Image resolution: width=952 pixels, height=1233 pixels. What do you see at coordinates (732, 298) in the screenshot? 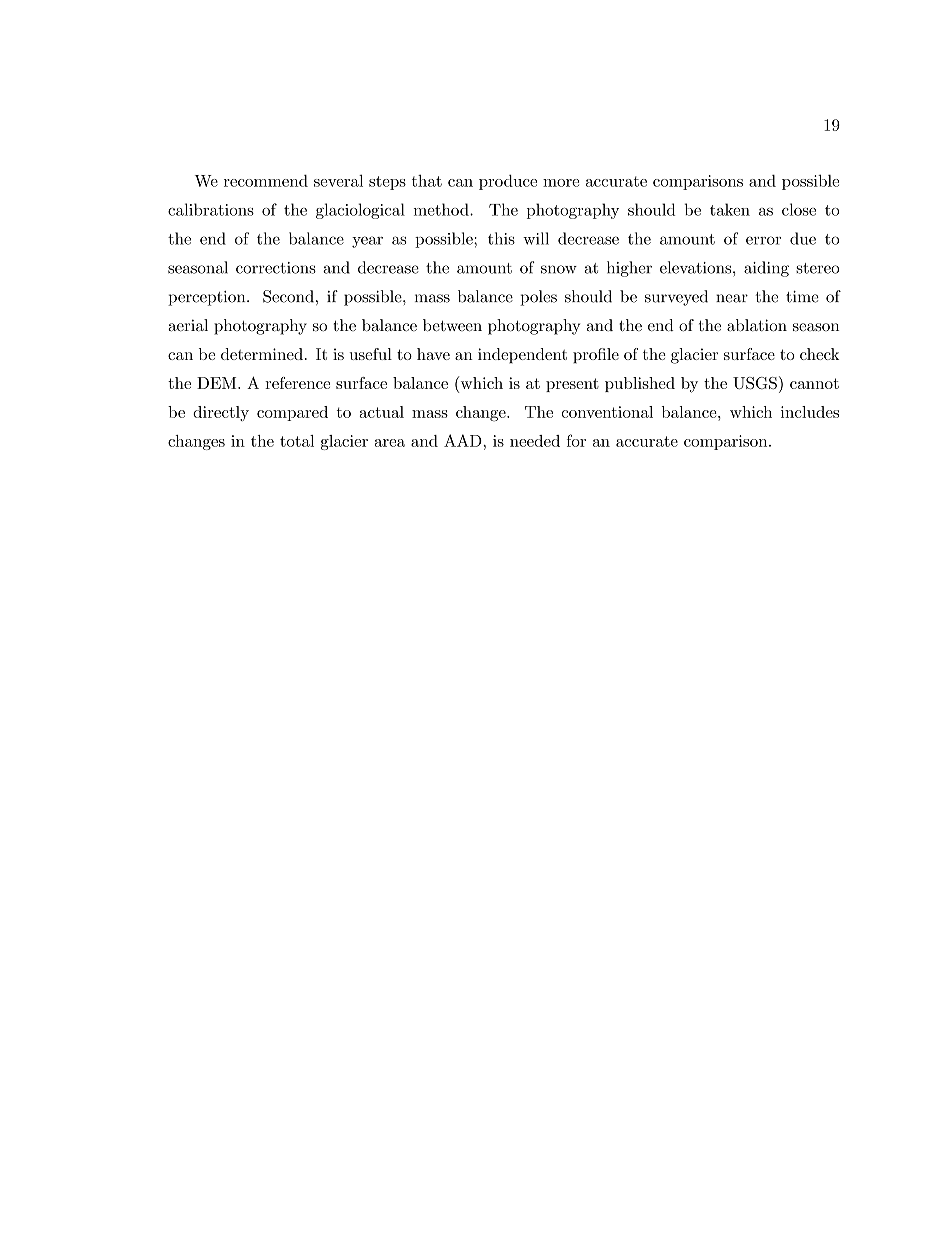
I see `near` at bounding box center [732, 298].
